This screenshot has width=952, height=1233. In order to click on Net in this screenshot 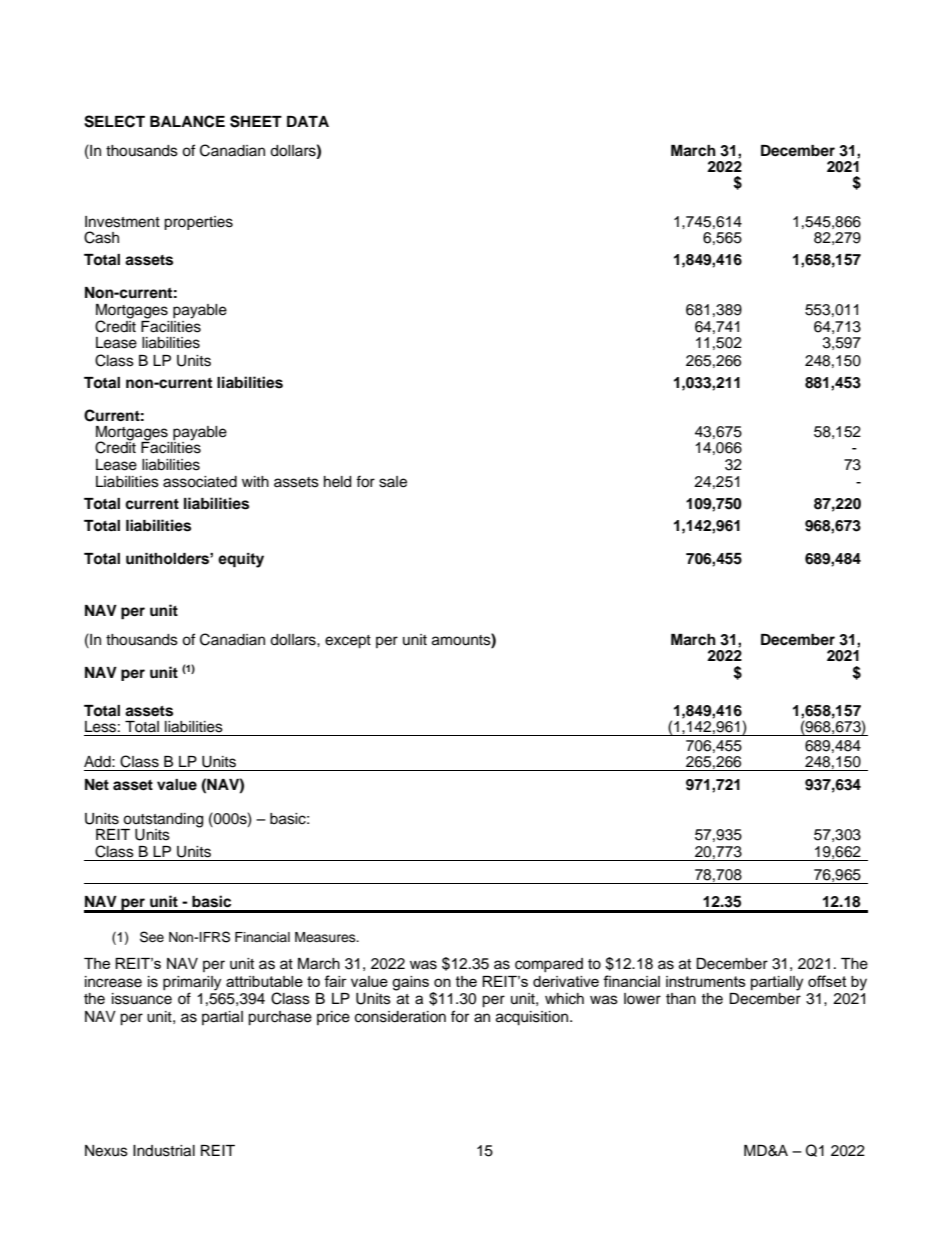, I will do `click(97, 785)`.
